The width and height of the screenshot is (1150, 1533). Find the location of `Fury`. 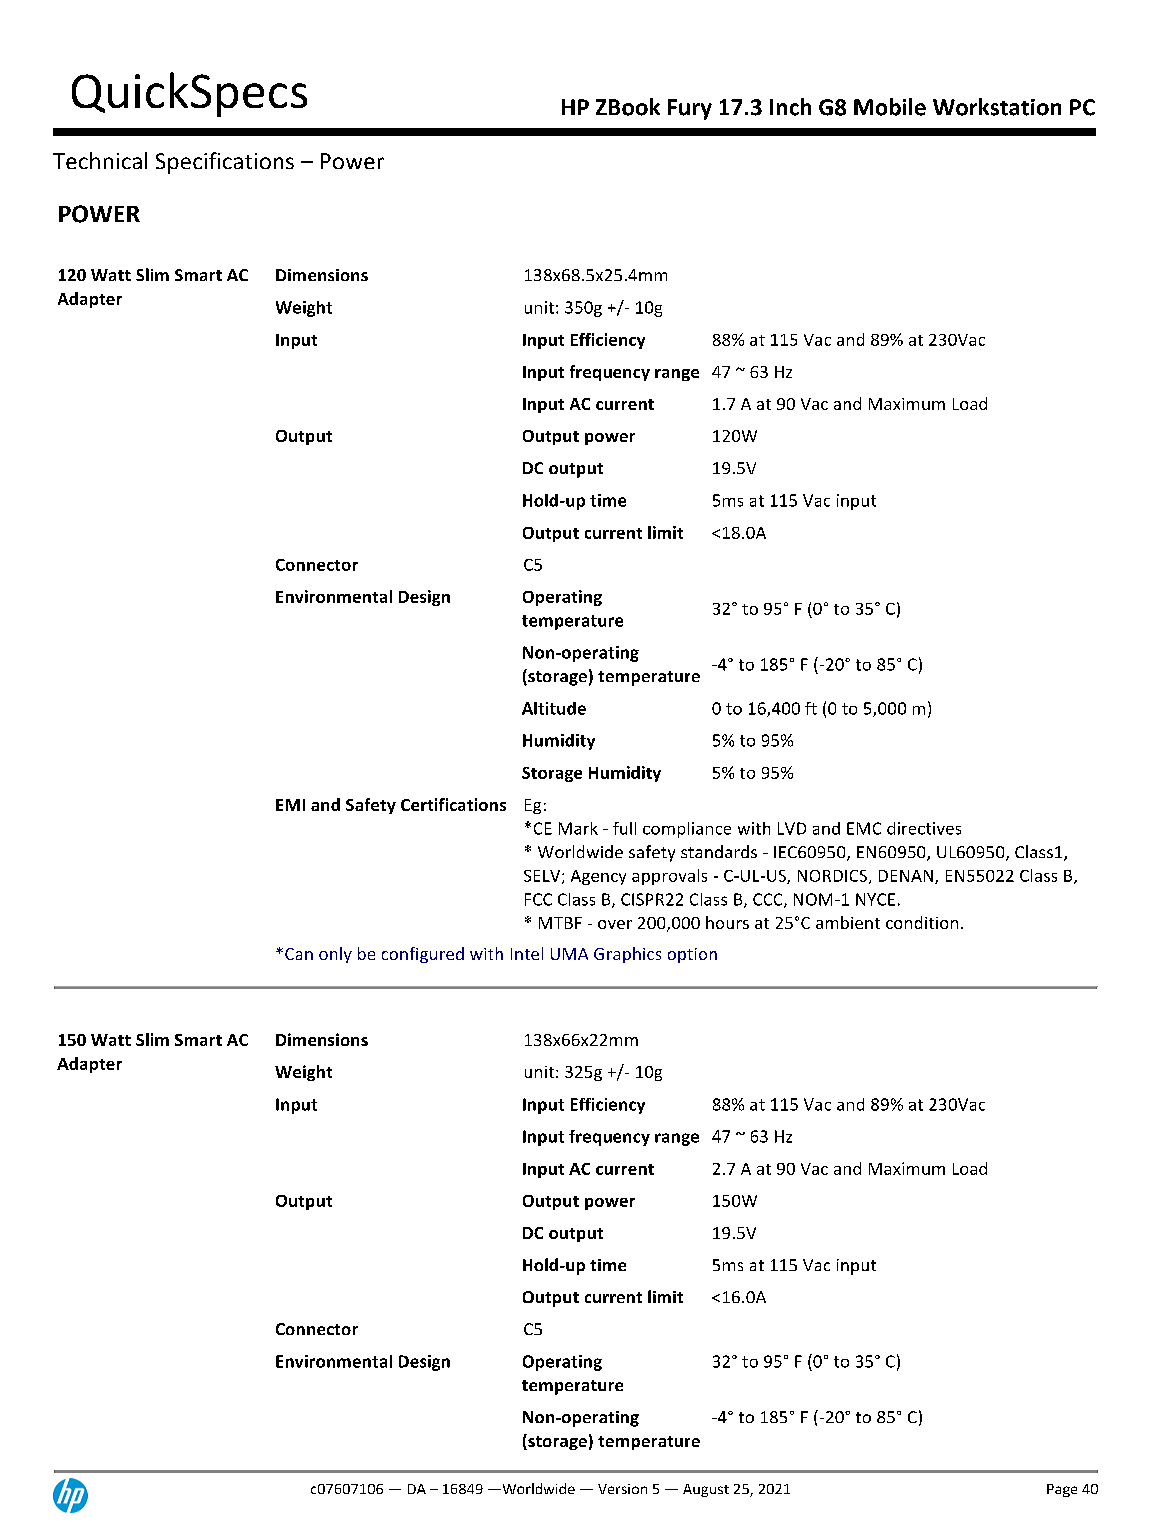

Fury is located at coordinates (690, 109).
